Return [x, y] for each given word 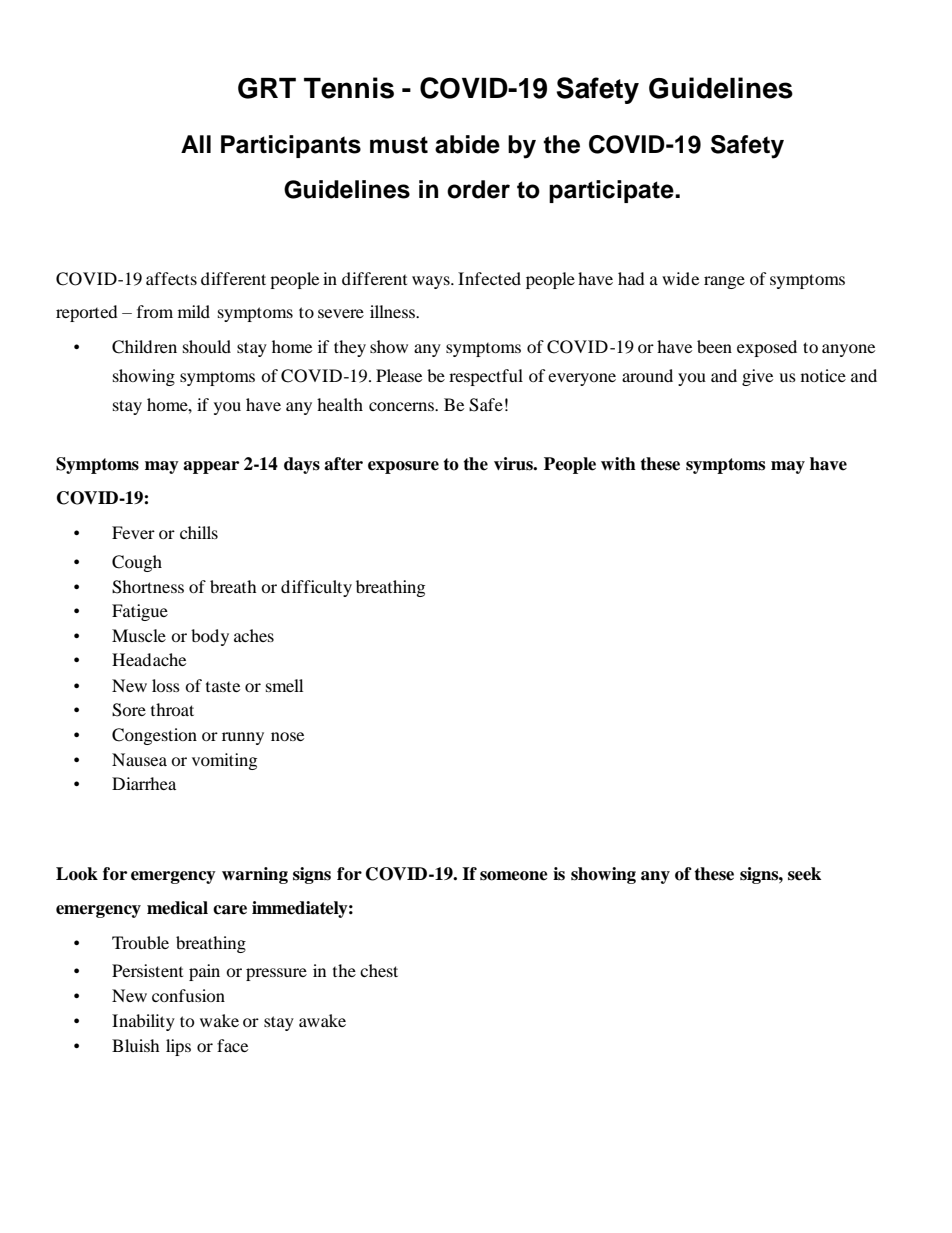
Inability [143, 1022]
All [196, 144]
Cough [137, 563]
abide [467, 144]
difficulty [316, 588]
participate [612, 191]
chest [379, 970]
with [618, 463]
